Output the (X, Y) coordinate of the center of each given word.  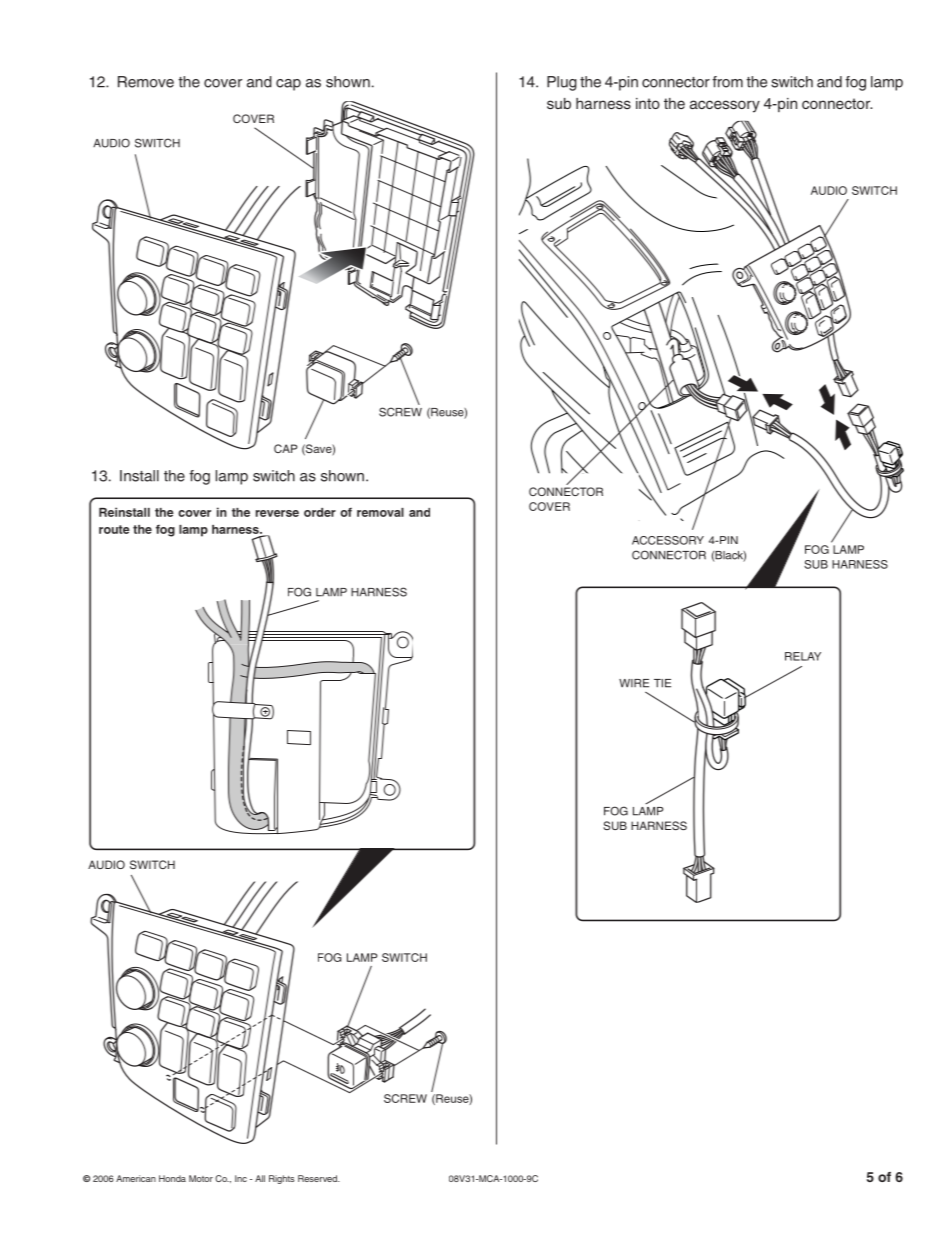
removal (380, 512)
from (727, 82)
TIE (662, 683)
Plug (562, 83)
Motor (201, 1178)
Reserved (318, 1178)
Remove (146, 82)
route (114, 529)
